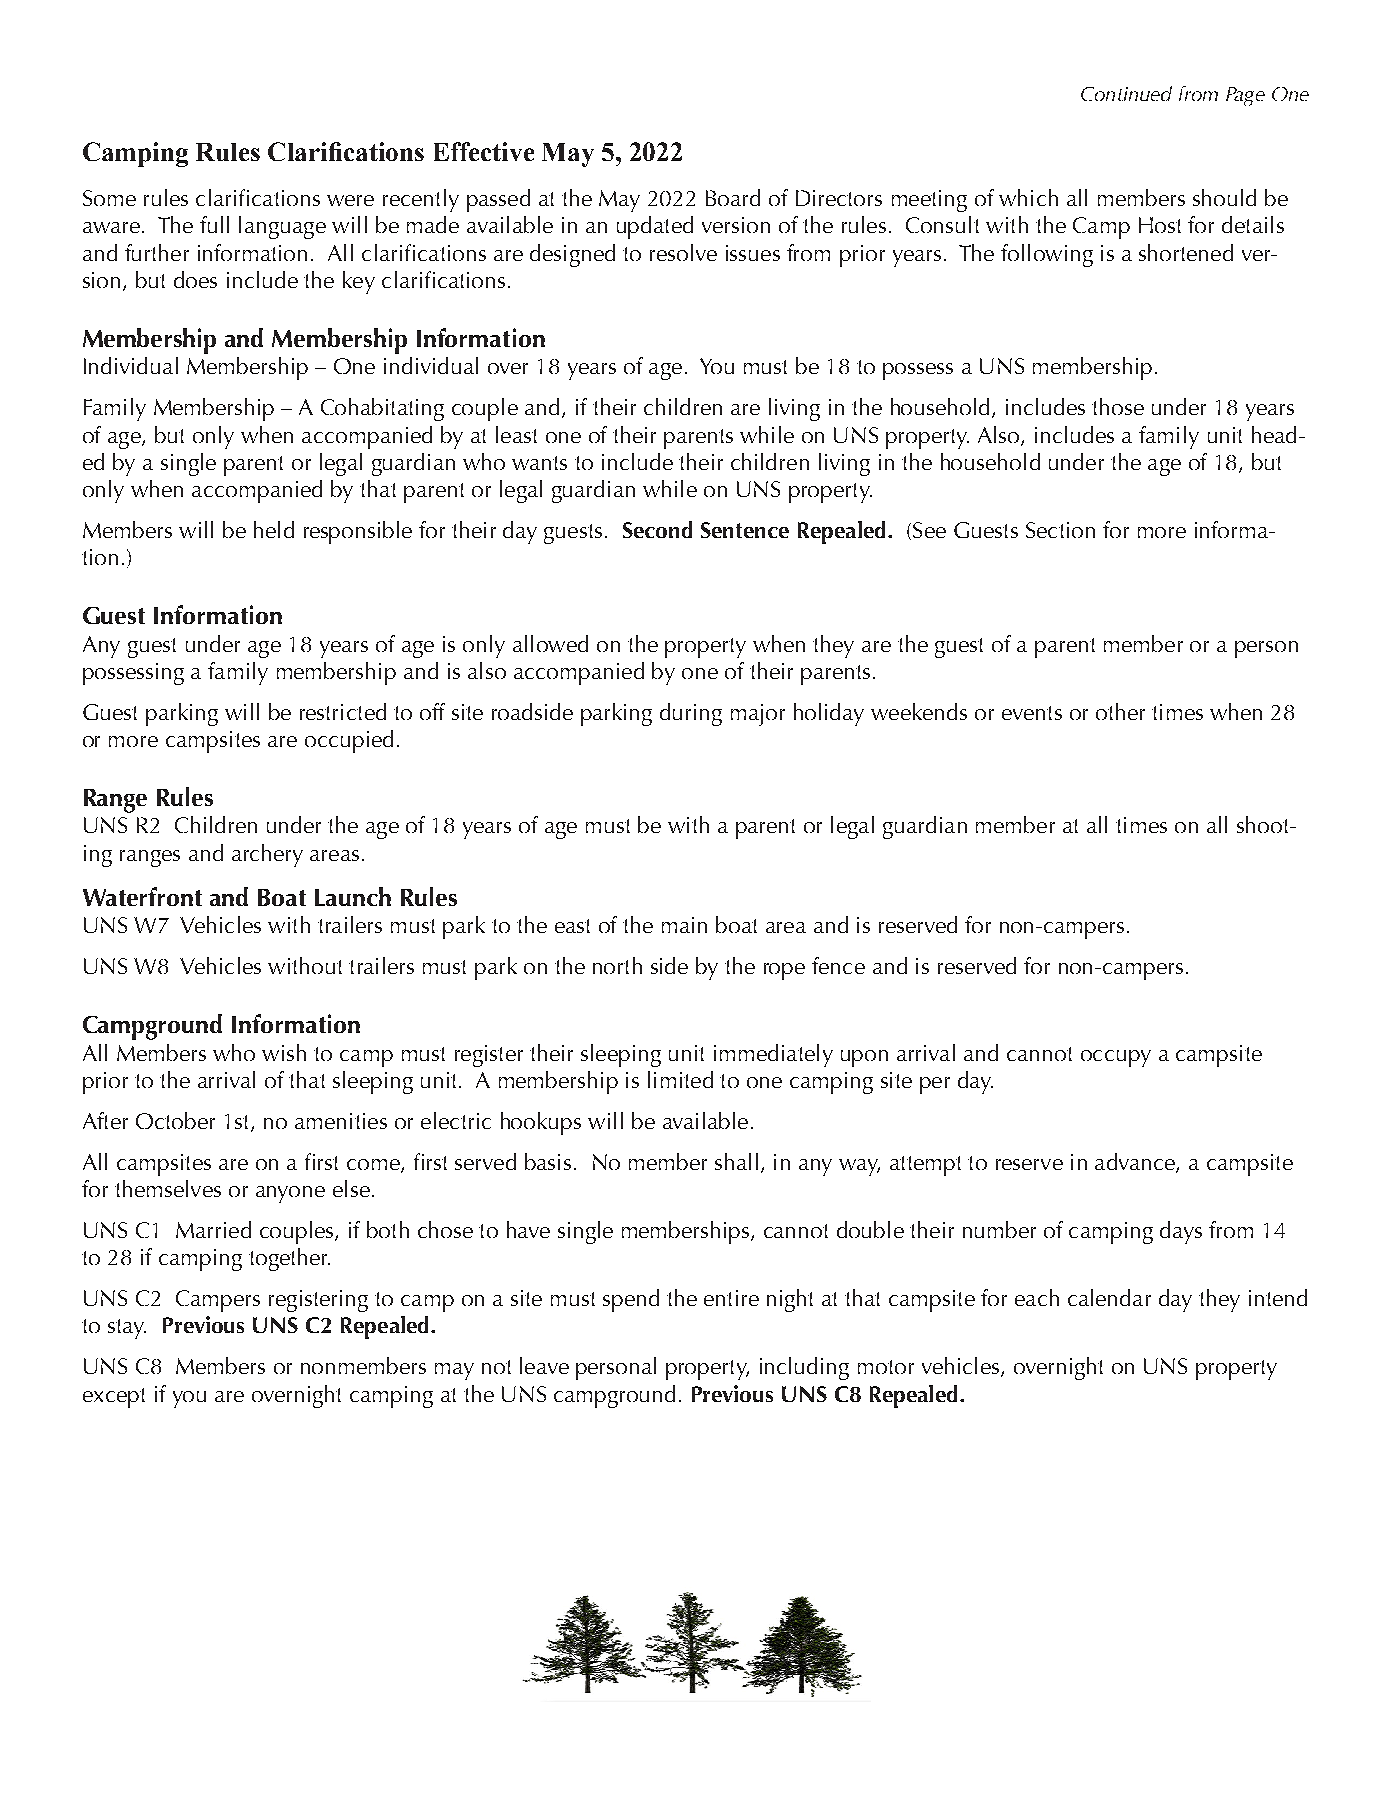  I want to click on Board, so click(733, 197).
